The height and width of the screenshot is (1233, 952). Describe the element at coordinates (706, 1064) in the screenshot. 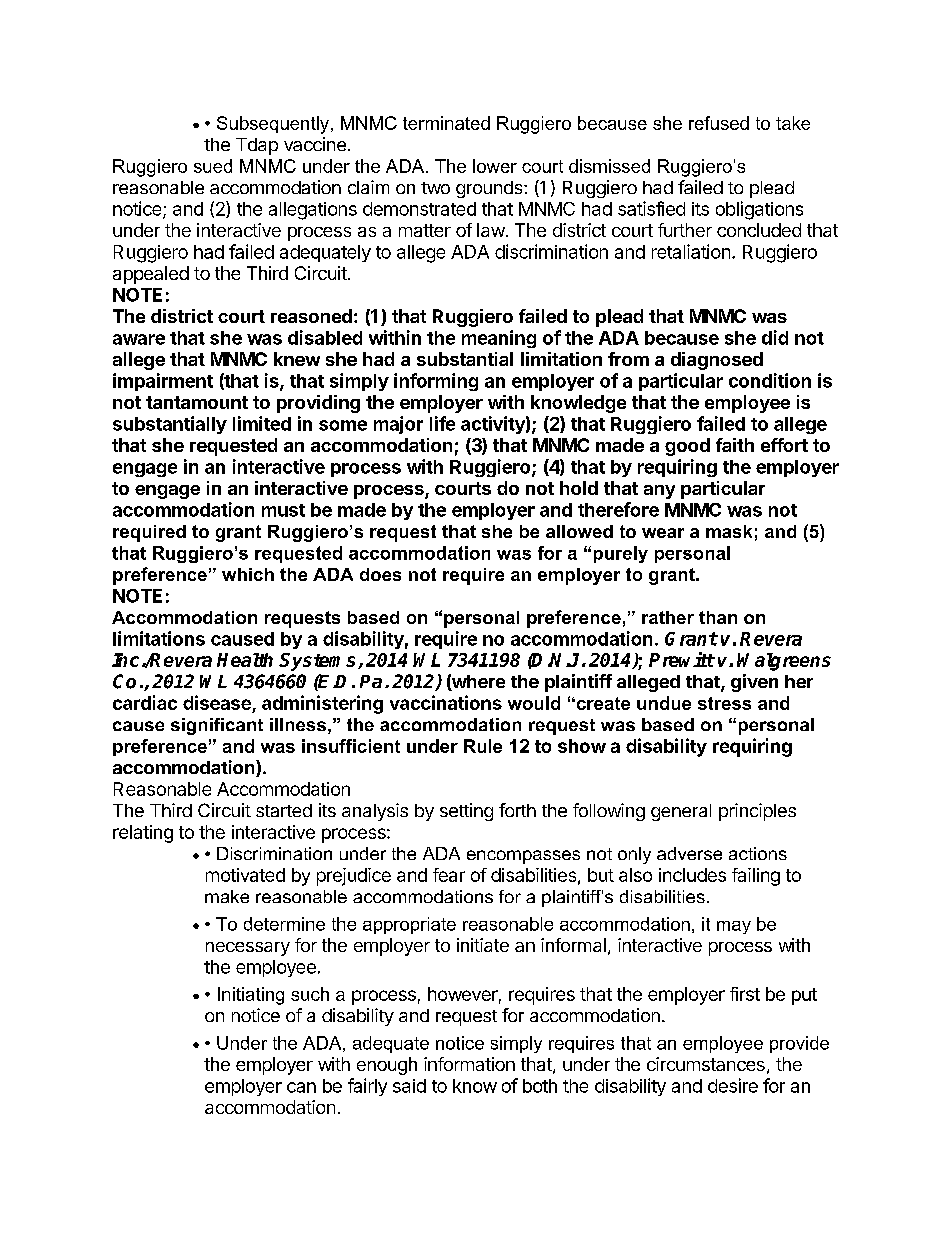

I see `circumstances` at that location.
